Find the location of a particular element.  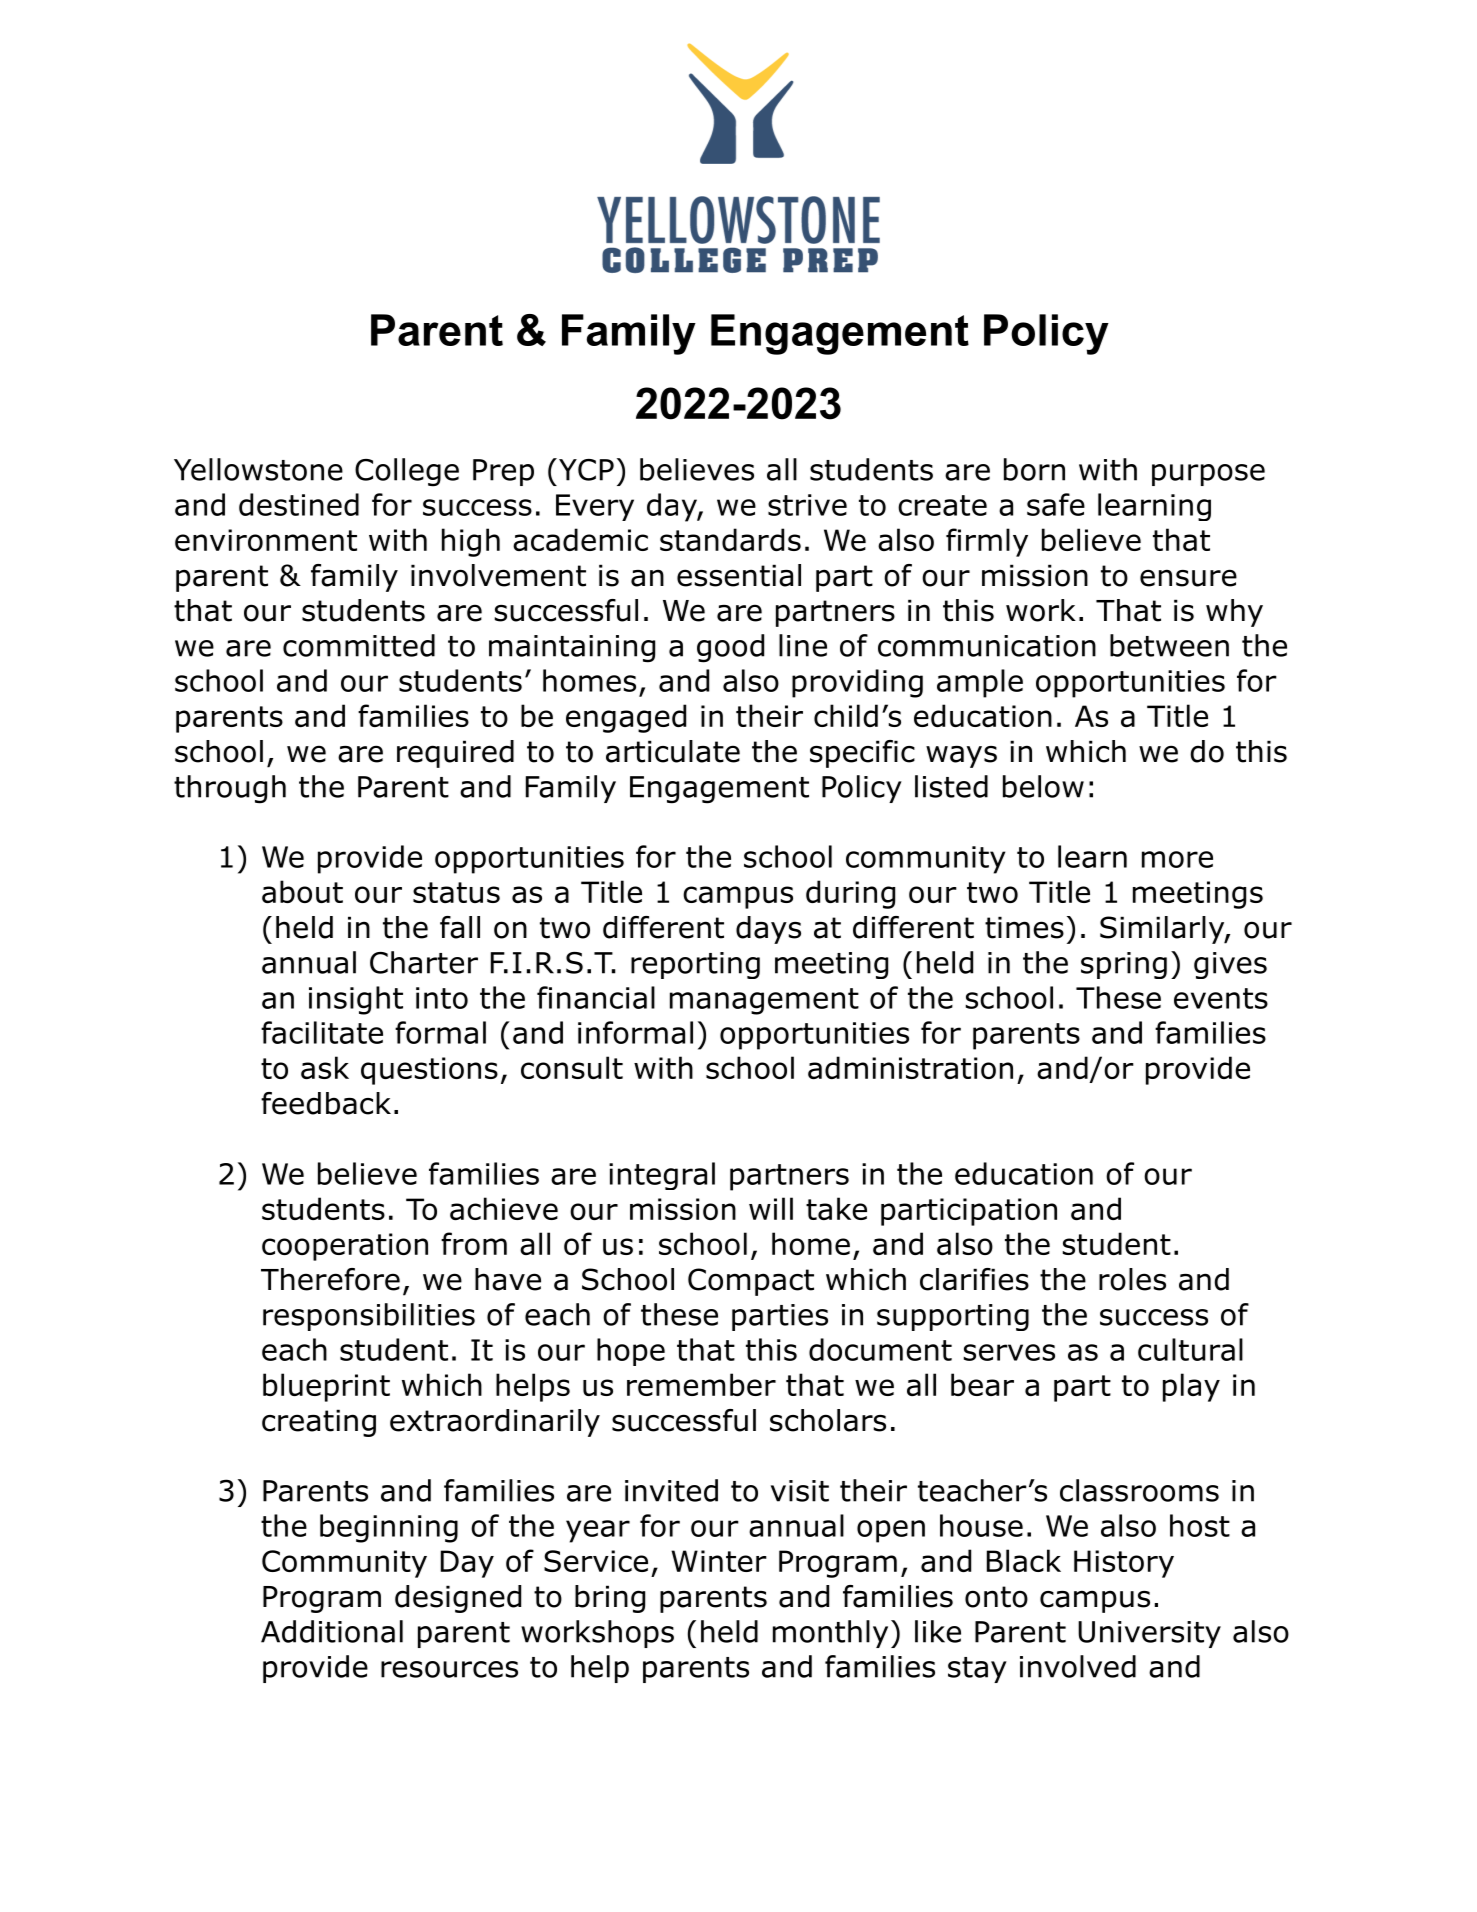

ask is located at coordinates (325, 1067).
